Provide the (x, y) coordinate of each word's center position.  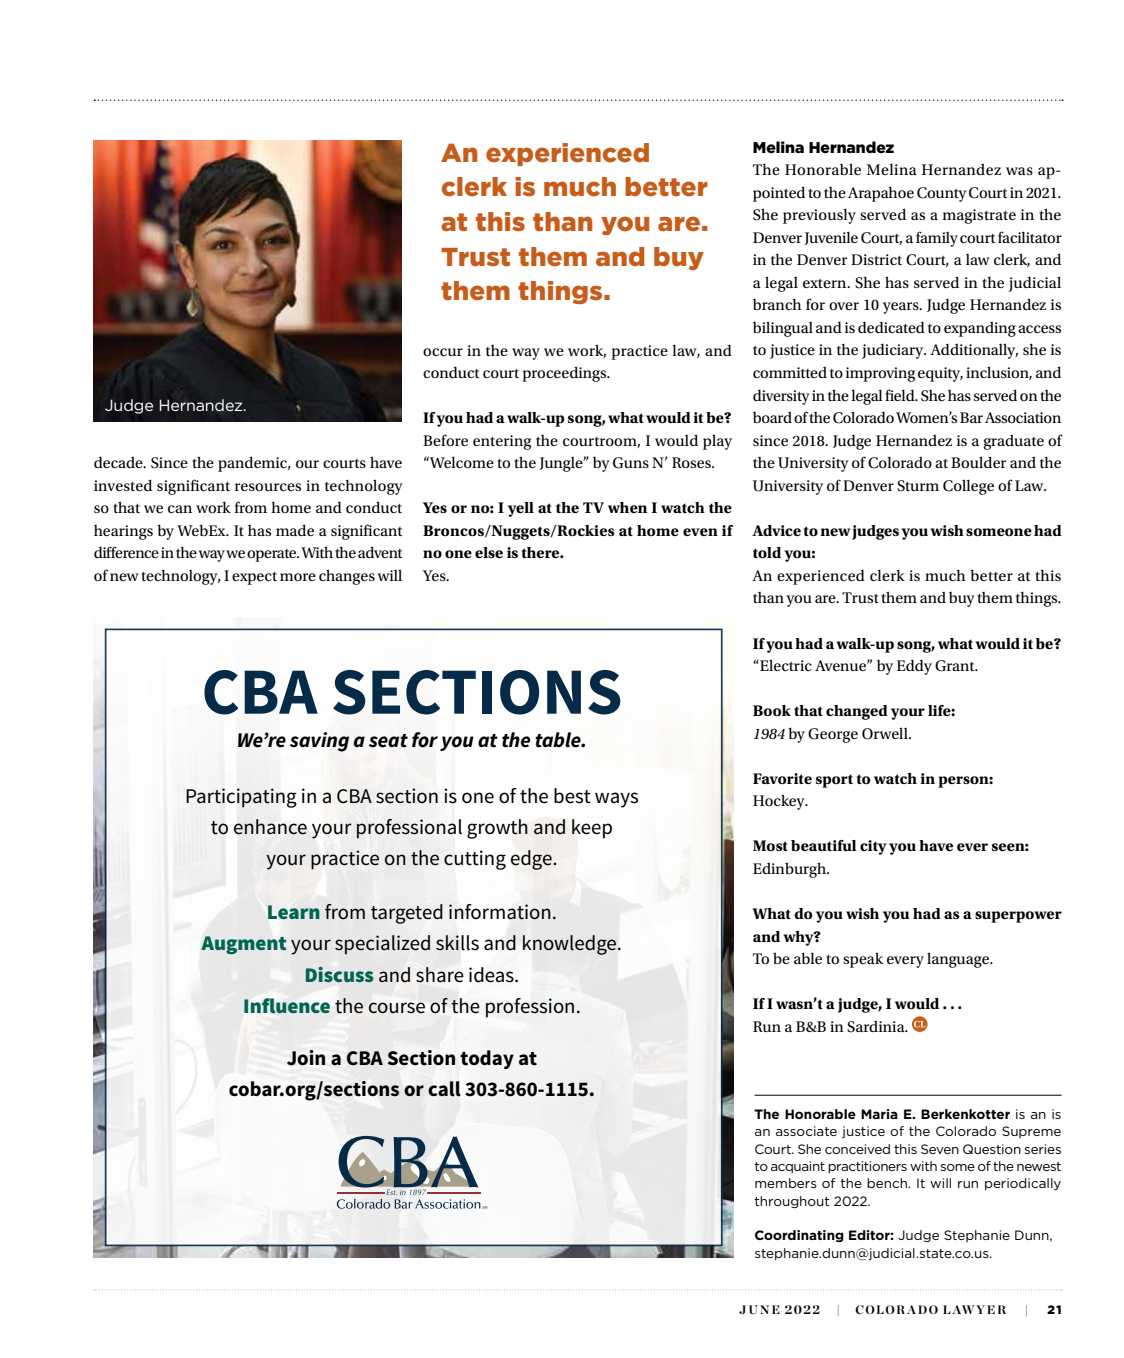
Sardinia (877, 1027)
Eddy (914, 667)
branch (777, 304)
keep (592, 829)
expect (254, 578)
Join (306, 1058)
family (937, 239)
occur (443, 352)
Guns (631, 463)
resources (268, 487)
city (873, 847)
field (901, 395)
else (489, 552)
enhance (270, 827)
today (487, 1059)
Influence (287, 1005)
